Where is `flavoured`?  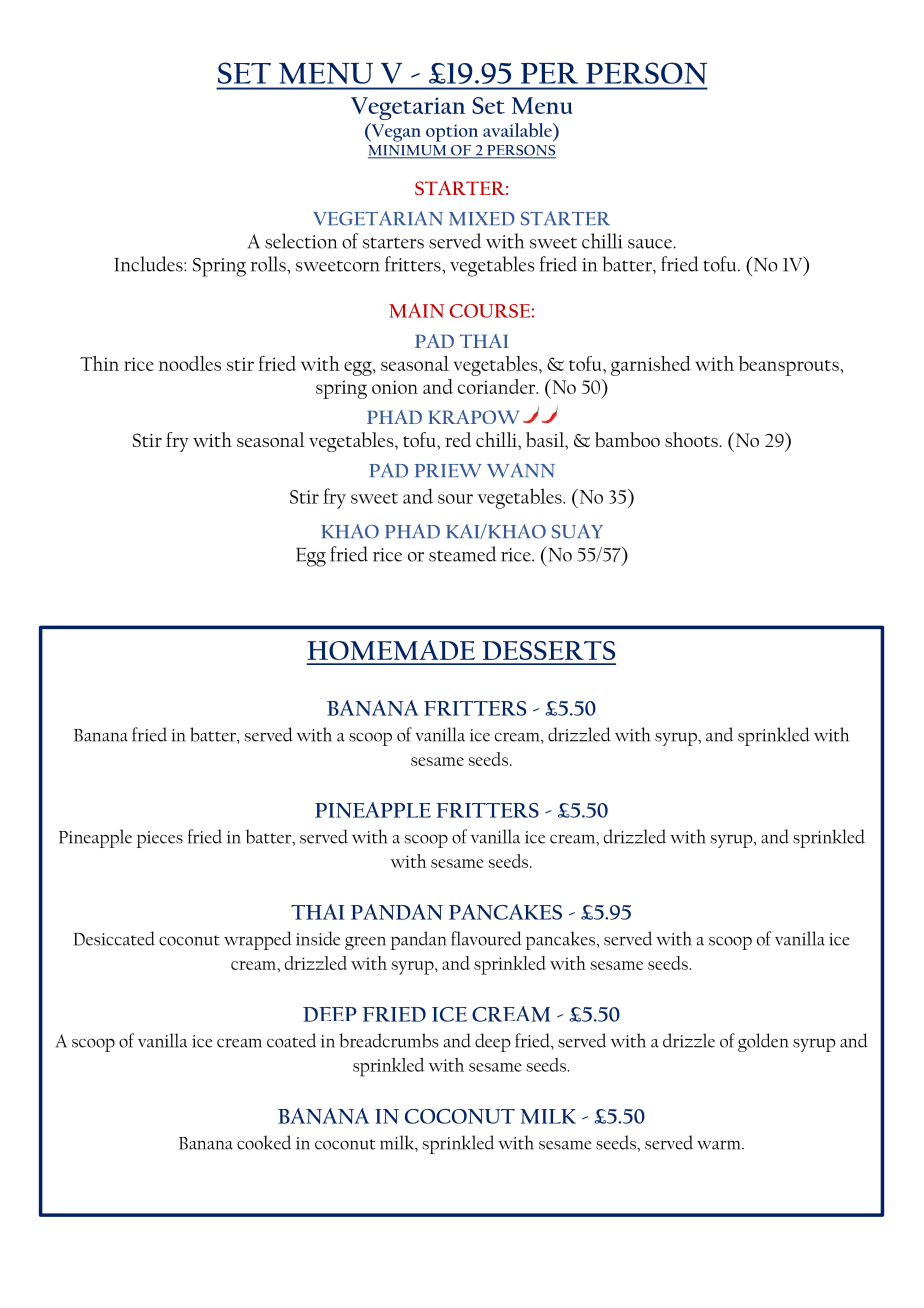 flavoured is located at coordinates (486, 938).
